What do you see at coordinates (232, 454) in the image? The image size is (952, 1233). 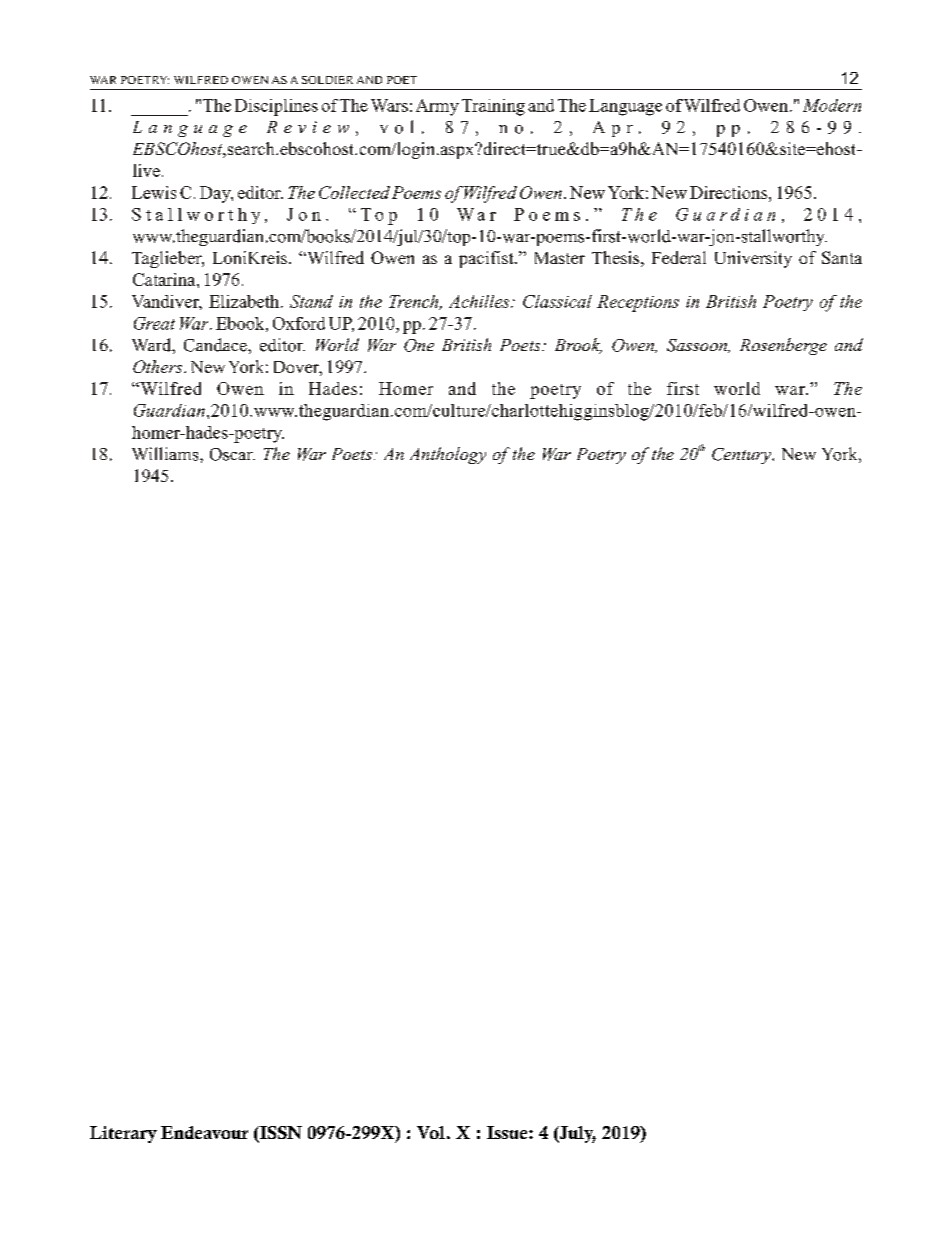 I see `Oscar` at bounding box center [232, 454].
